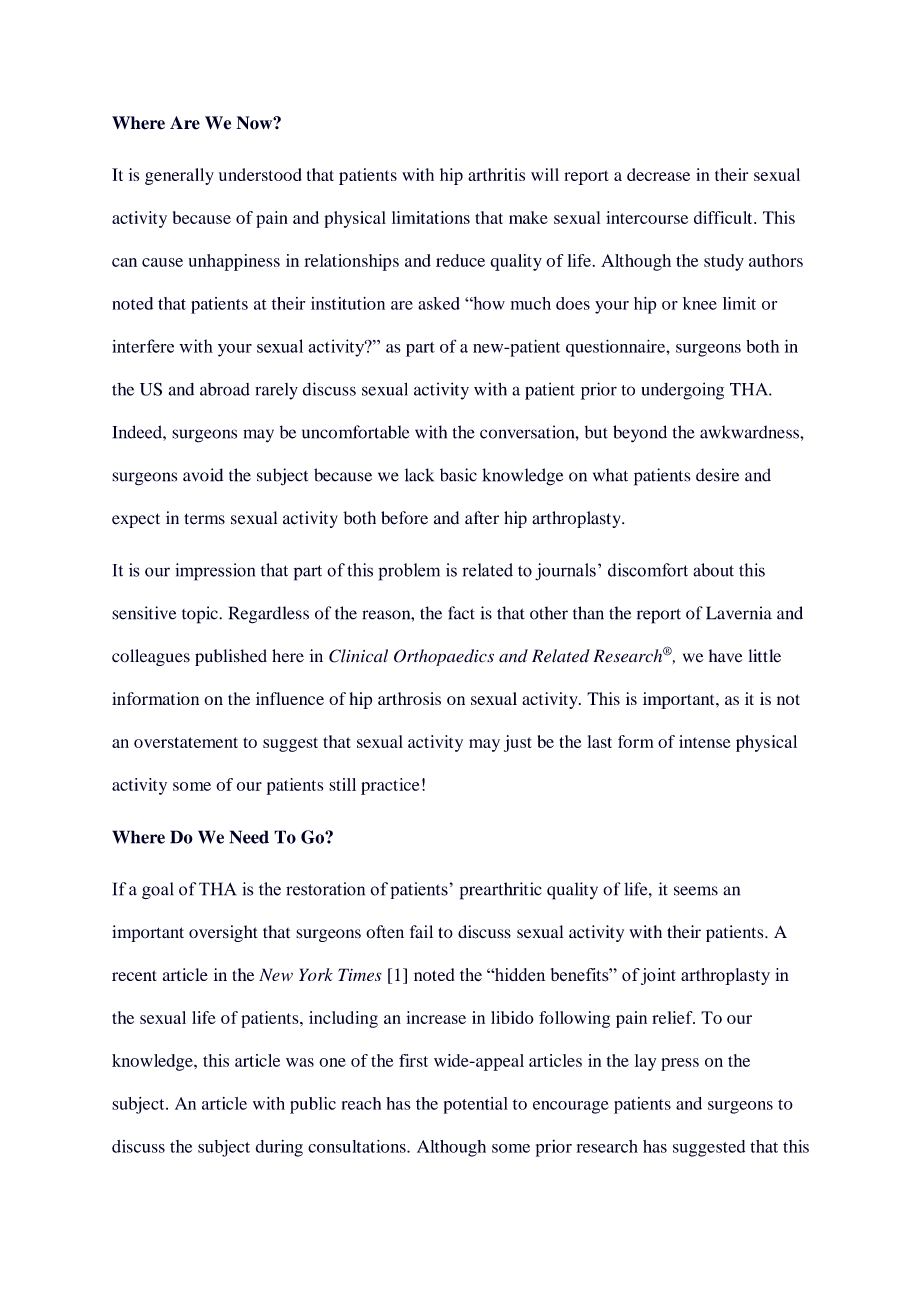 Image resolution: width=924 pixels, height=1308 pixels. I want to click on intense, so click(705, 741).
